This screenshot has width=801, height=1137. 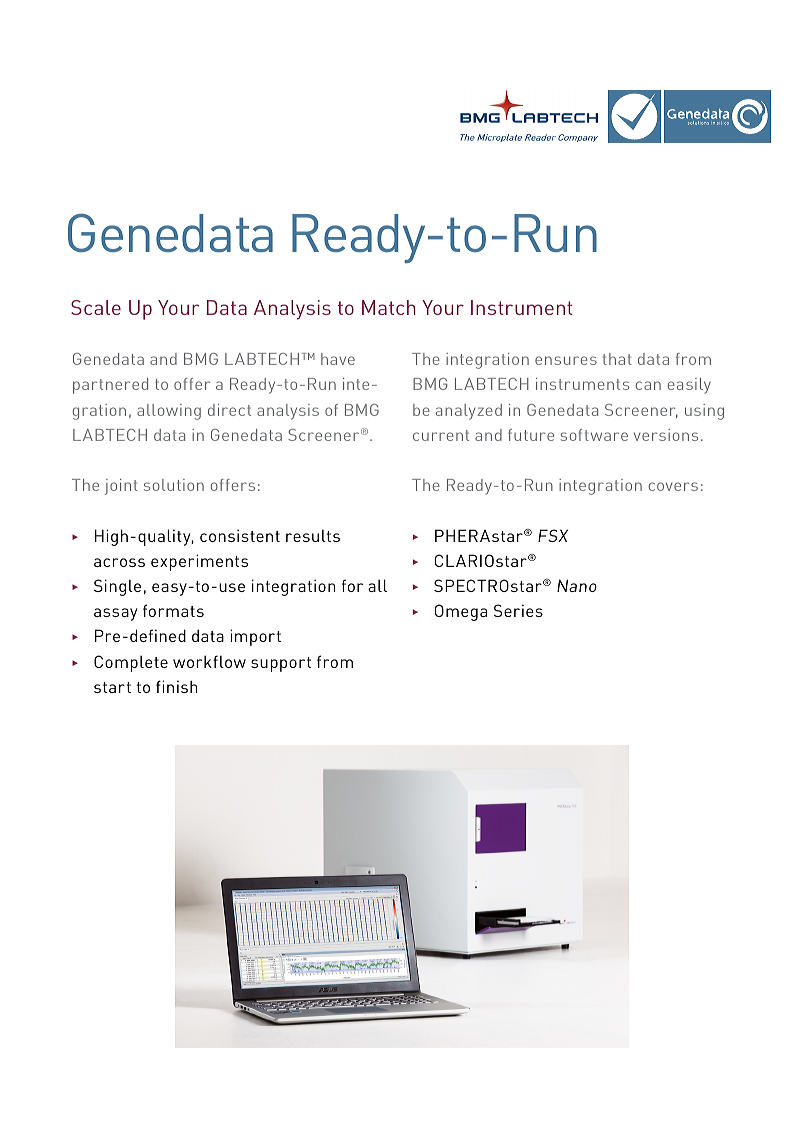 I want to click on results, so click(x=313, y=536).
